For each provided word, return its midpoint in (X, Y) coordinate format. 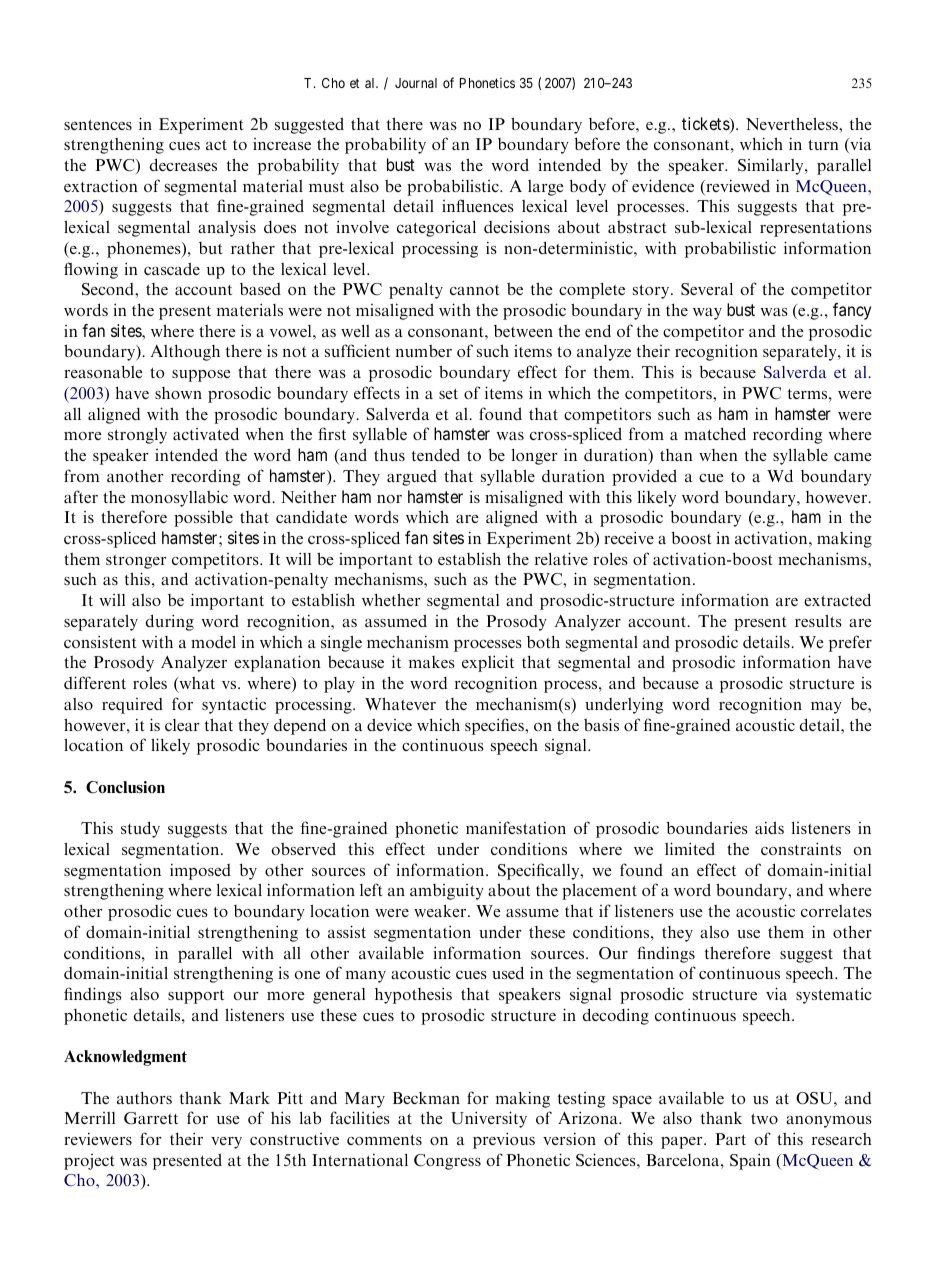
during (170, 622)
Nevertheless (793, 123)
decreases (183, 164)
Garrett (151, 1118)
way (707, 314)
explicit (488, 663)
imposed (200, 871)
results (818, 621)
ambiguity (447, 892)
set (448, 394)
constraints (801, 848)
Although (185, 352)
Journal (416, 83)
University (489, 1119)
